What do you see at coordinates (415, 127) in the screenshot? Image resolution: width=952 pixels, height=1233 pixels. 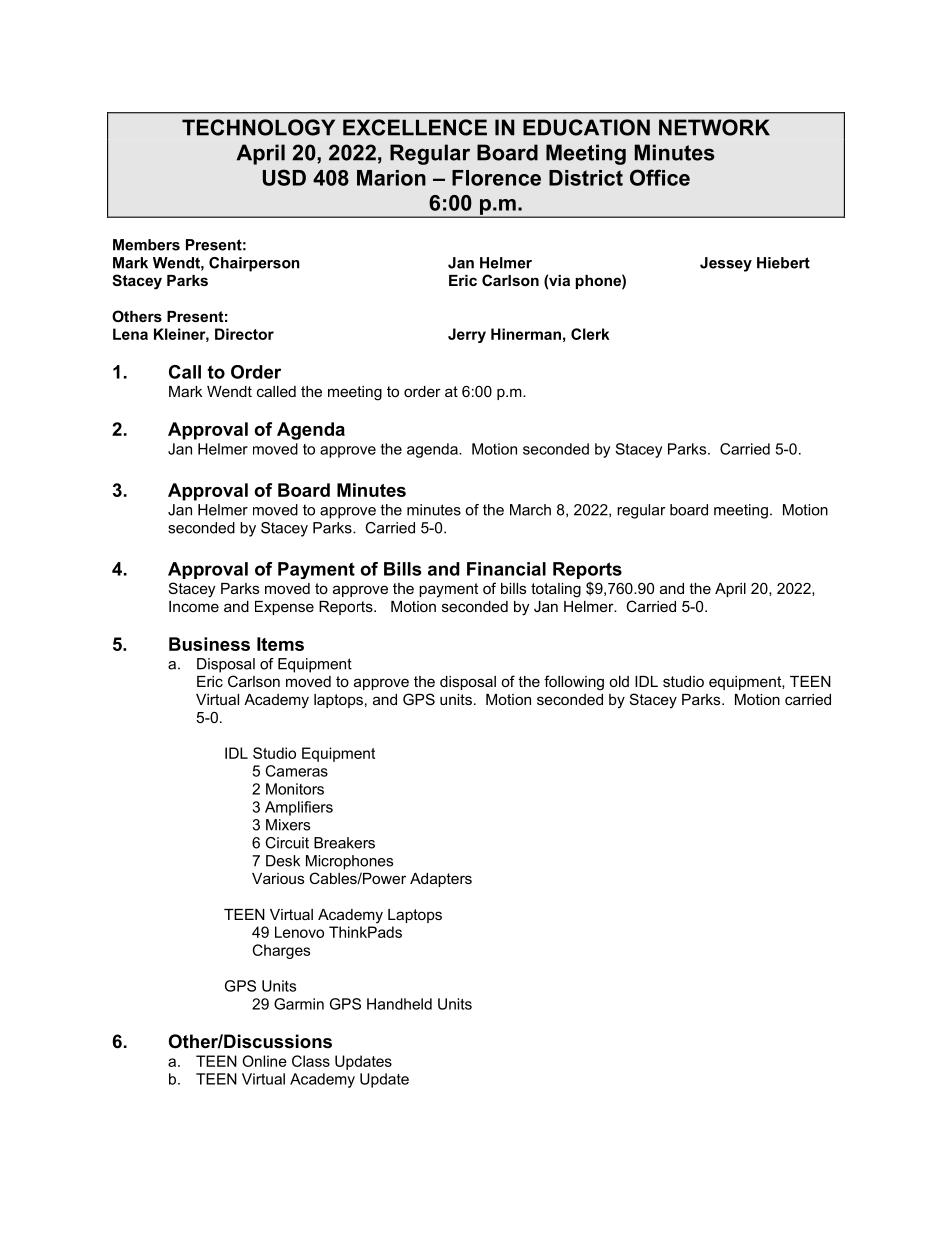 I see `EXCELLENCE` at bounding box center [415, 127].
